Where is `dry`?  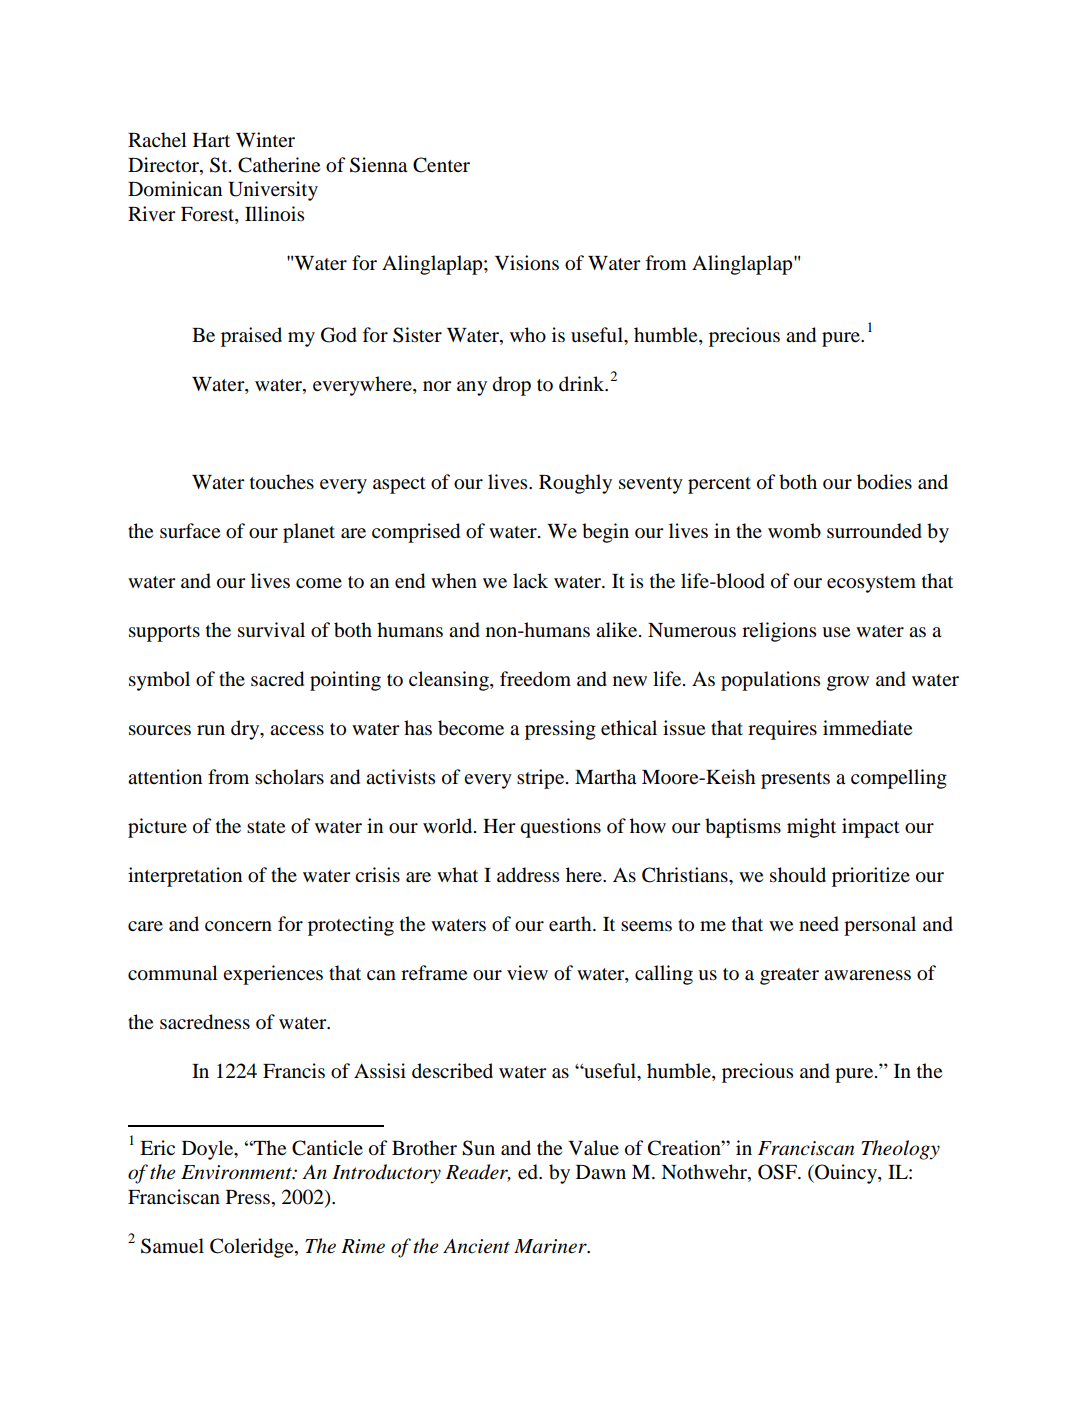
dry is located at coordinates (246, 730).
